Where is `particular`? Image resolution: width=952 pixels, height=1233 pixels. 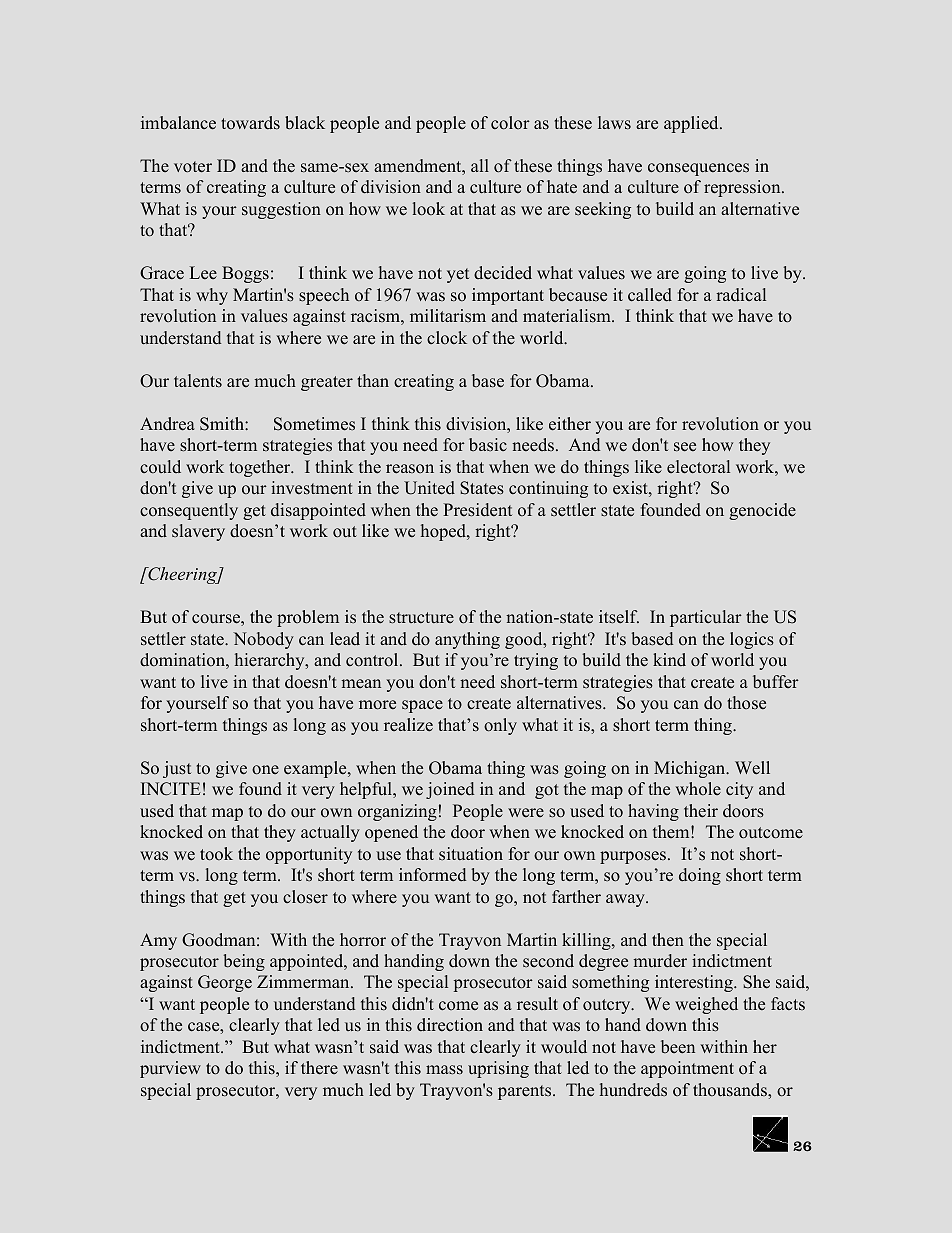 particular is located at coordinates (706, 618).
